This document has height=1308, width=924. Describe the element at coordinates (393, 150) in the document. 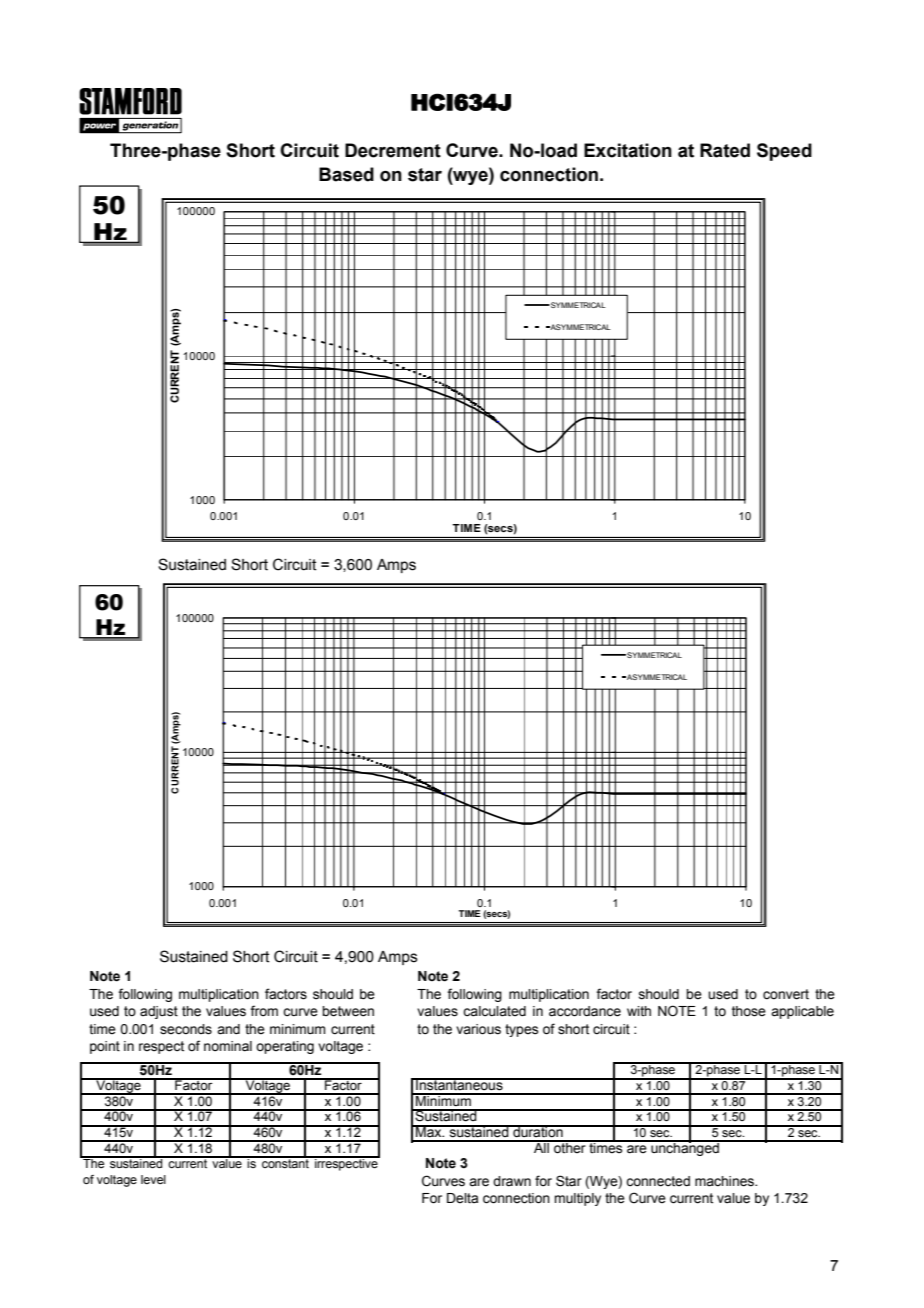

I see `Decrement` at that location.
